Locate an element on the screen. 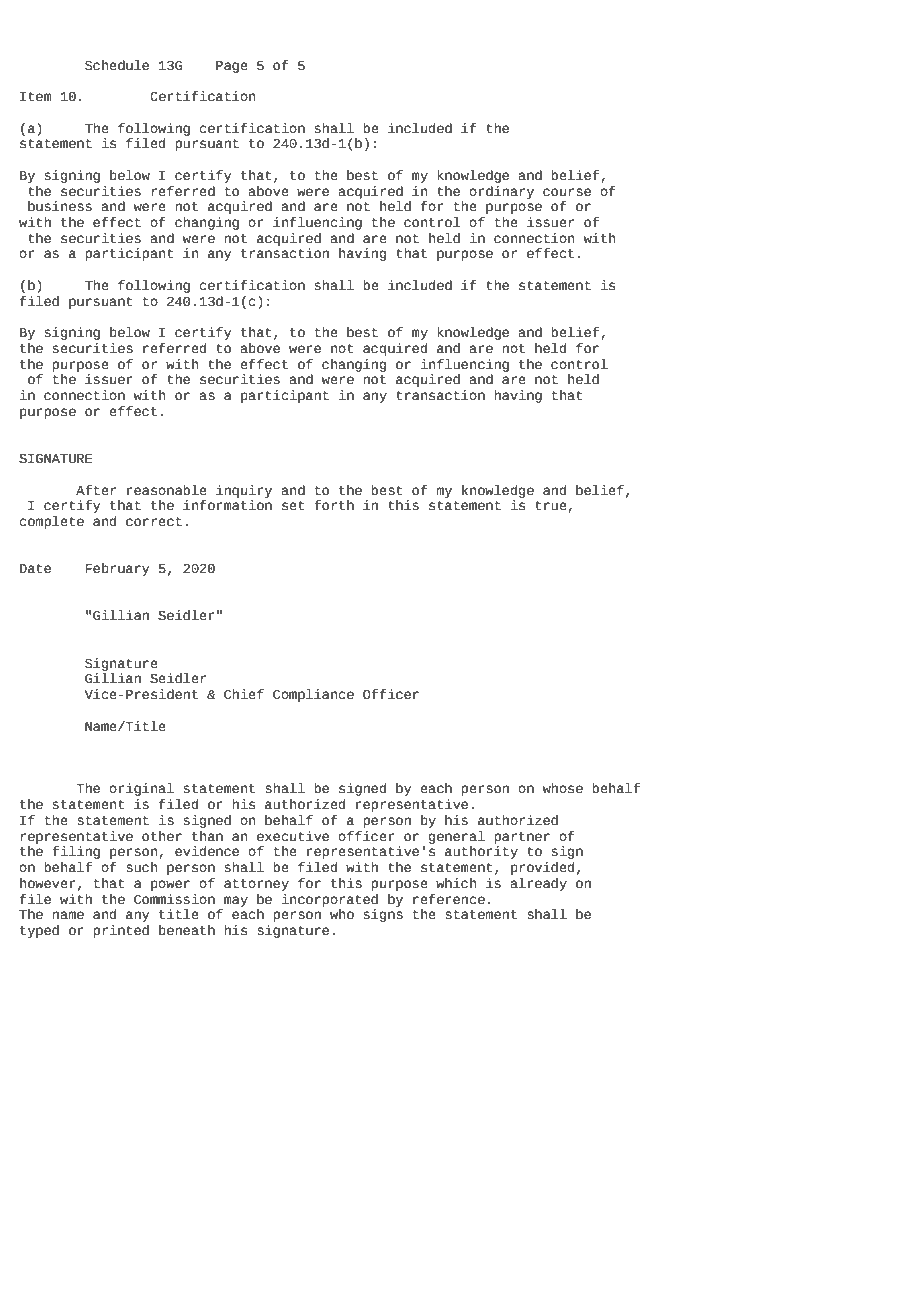  ordinary is located at coordinates (501, 192).
